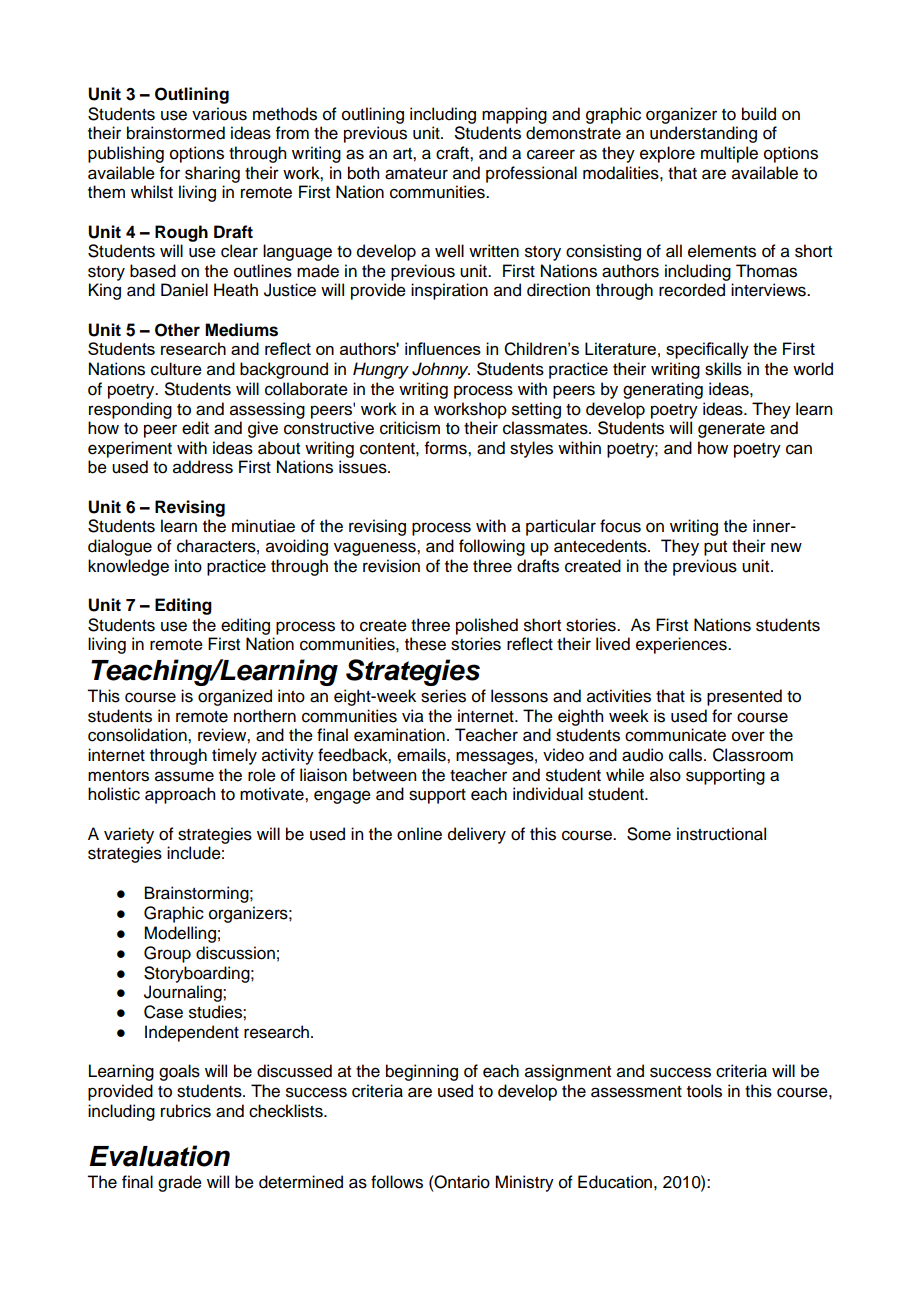 The image size is (924, 1308). What do you see at coordinates (682, 645) in the page?
I see `experiences` at bounding box center [682, 645].
